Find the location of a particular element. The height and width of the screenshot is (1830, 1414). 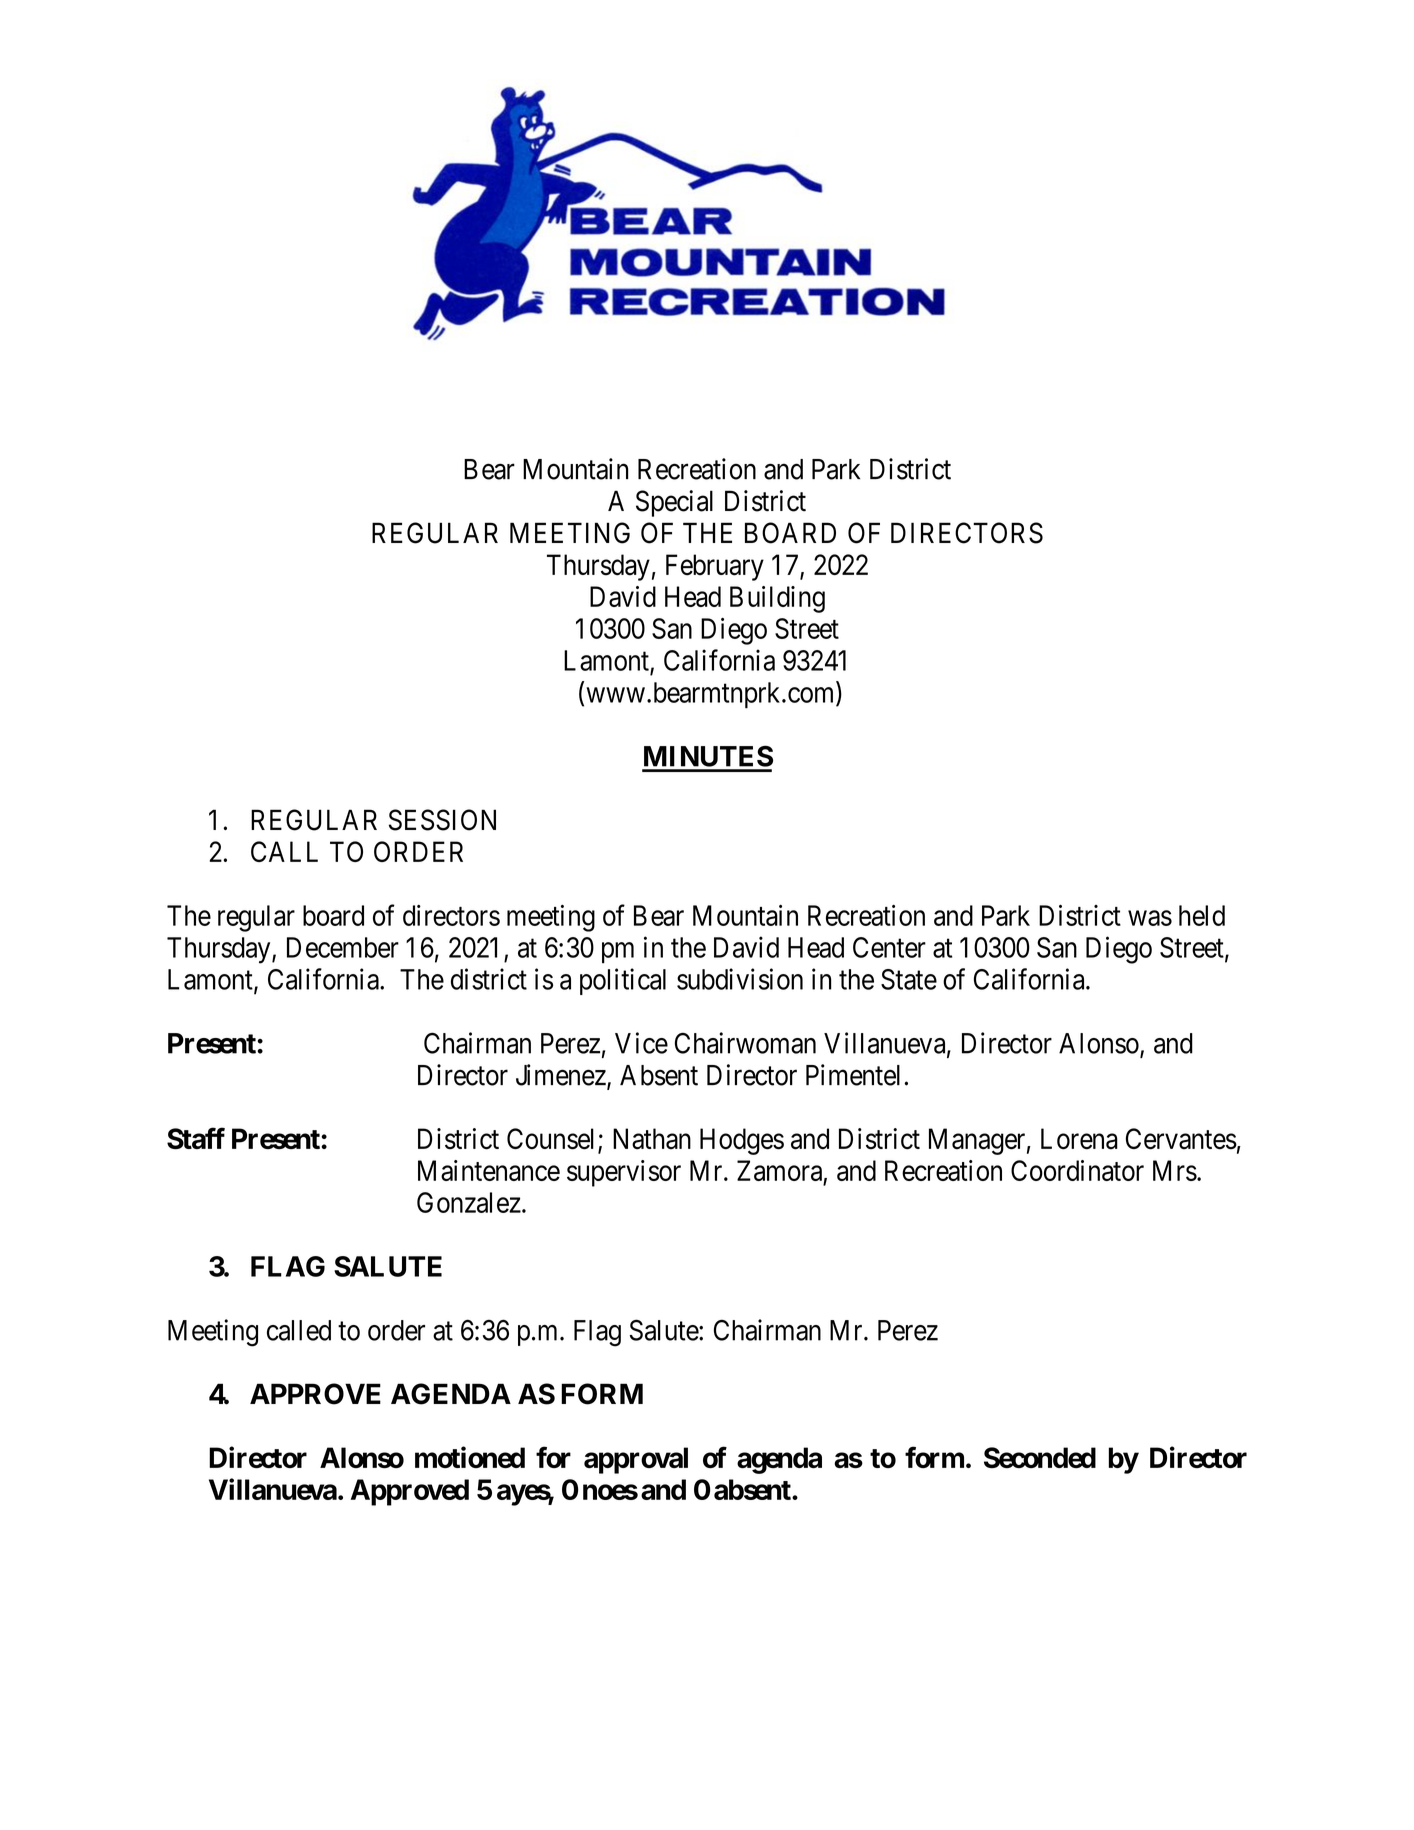

February is located at coordinates (715, 567).
